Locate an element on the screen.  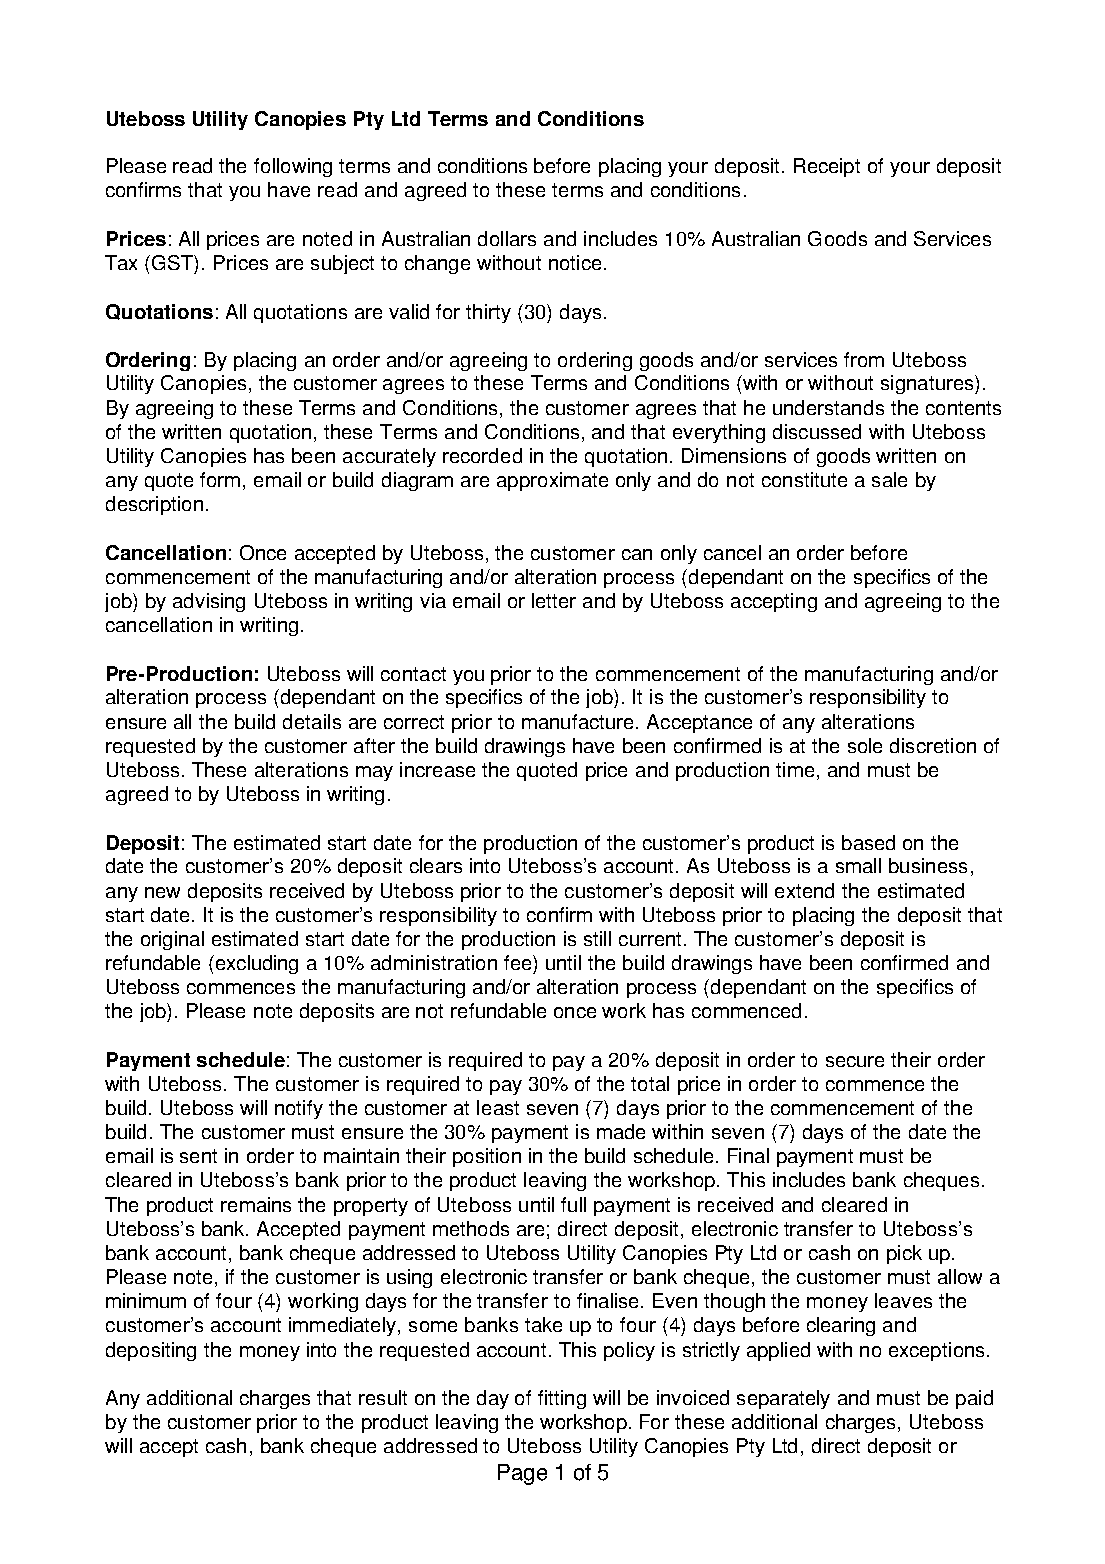
separately is located at coordinates (783, 1399).
